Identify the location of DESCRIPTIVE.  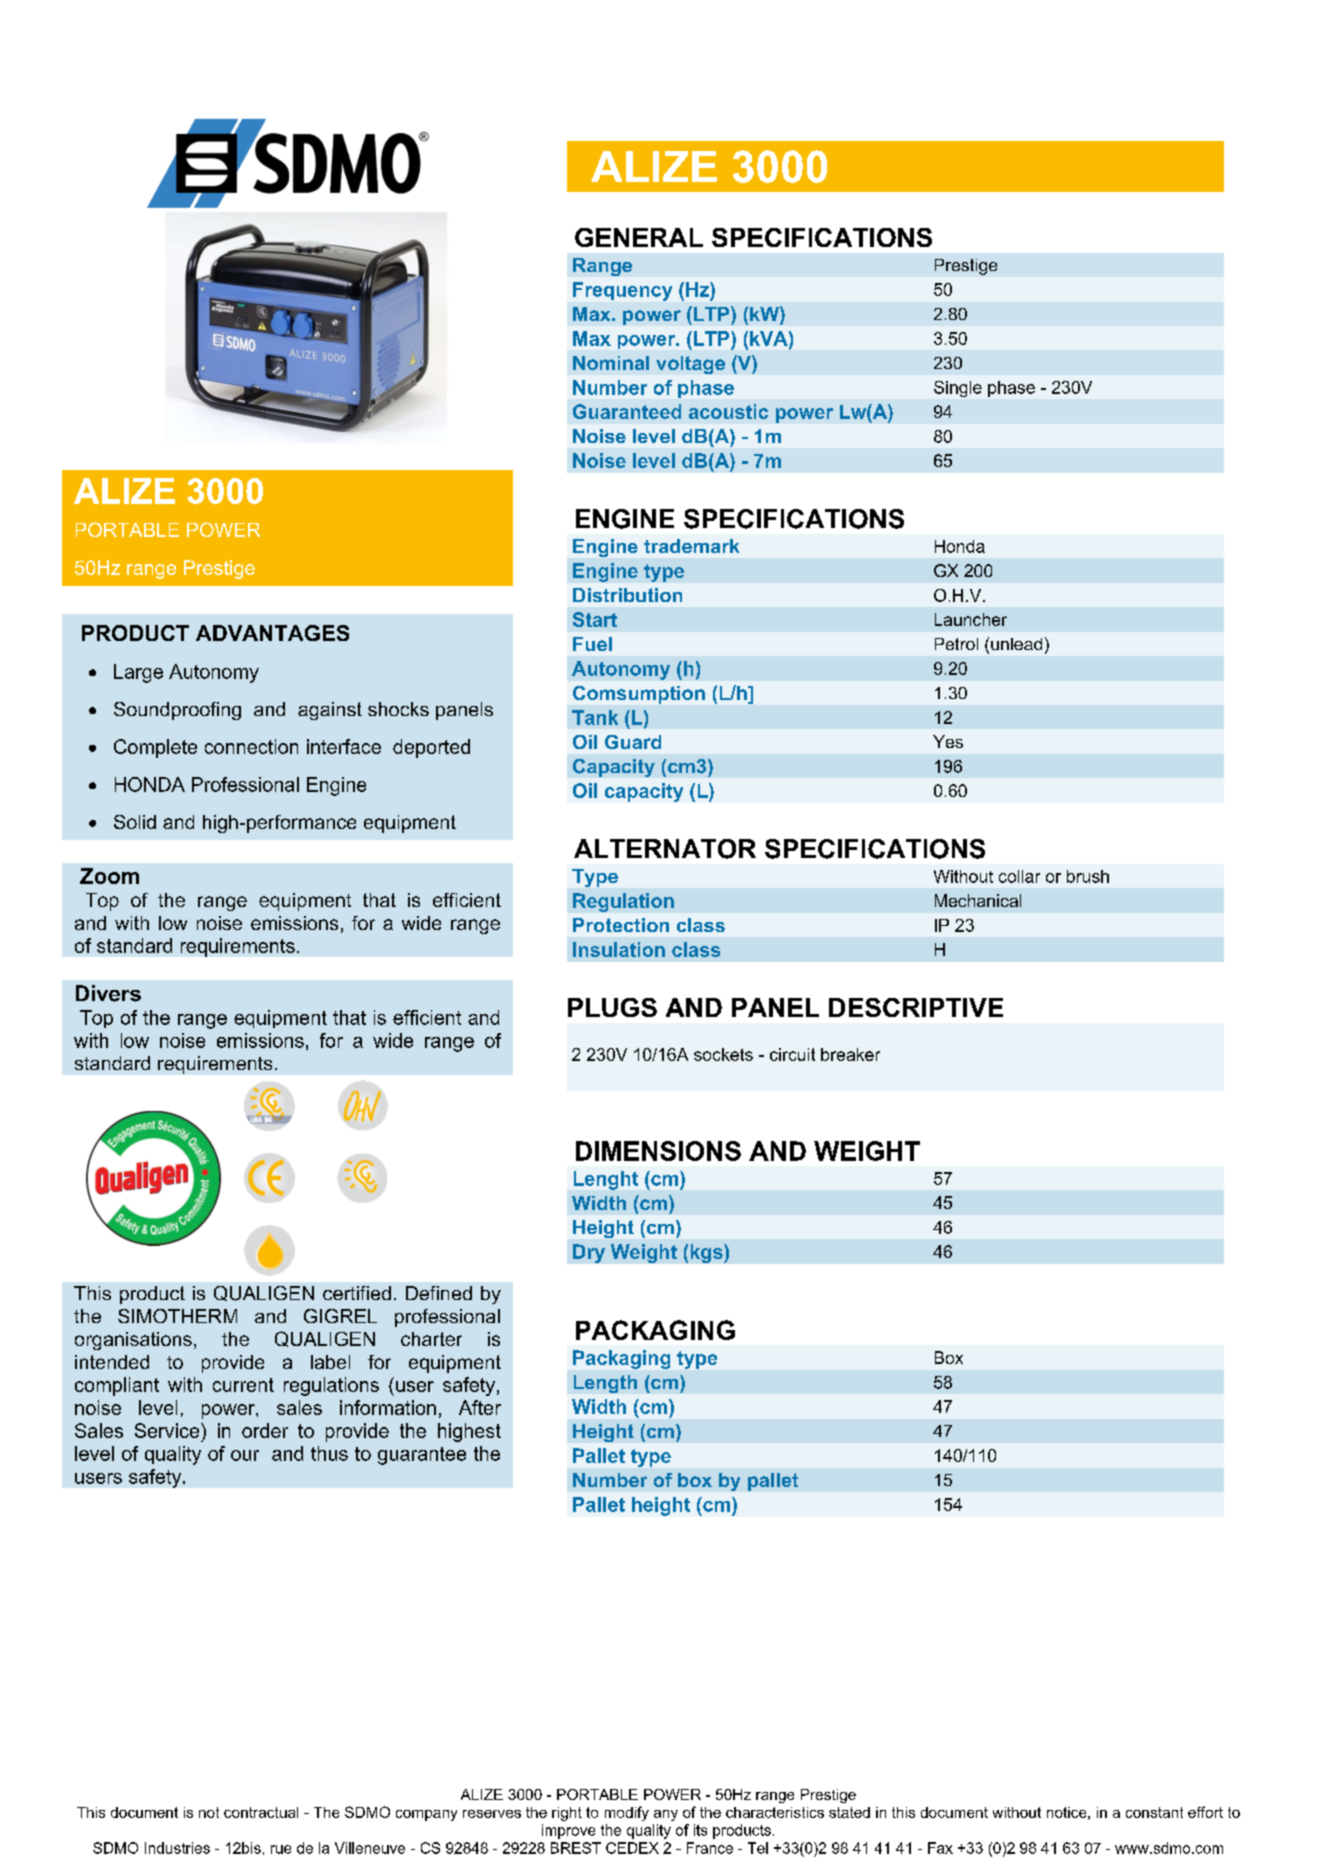
(916, 1007).
